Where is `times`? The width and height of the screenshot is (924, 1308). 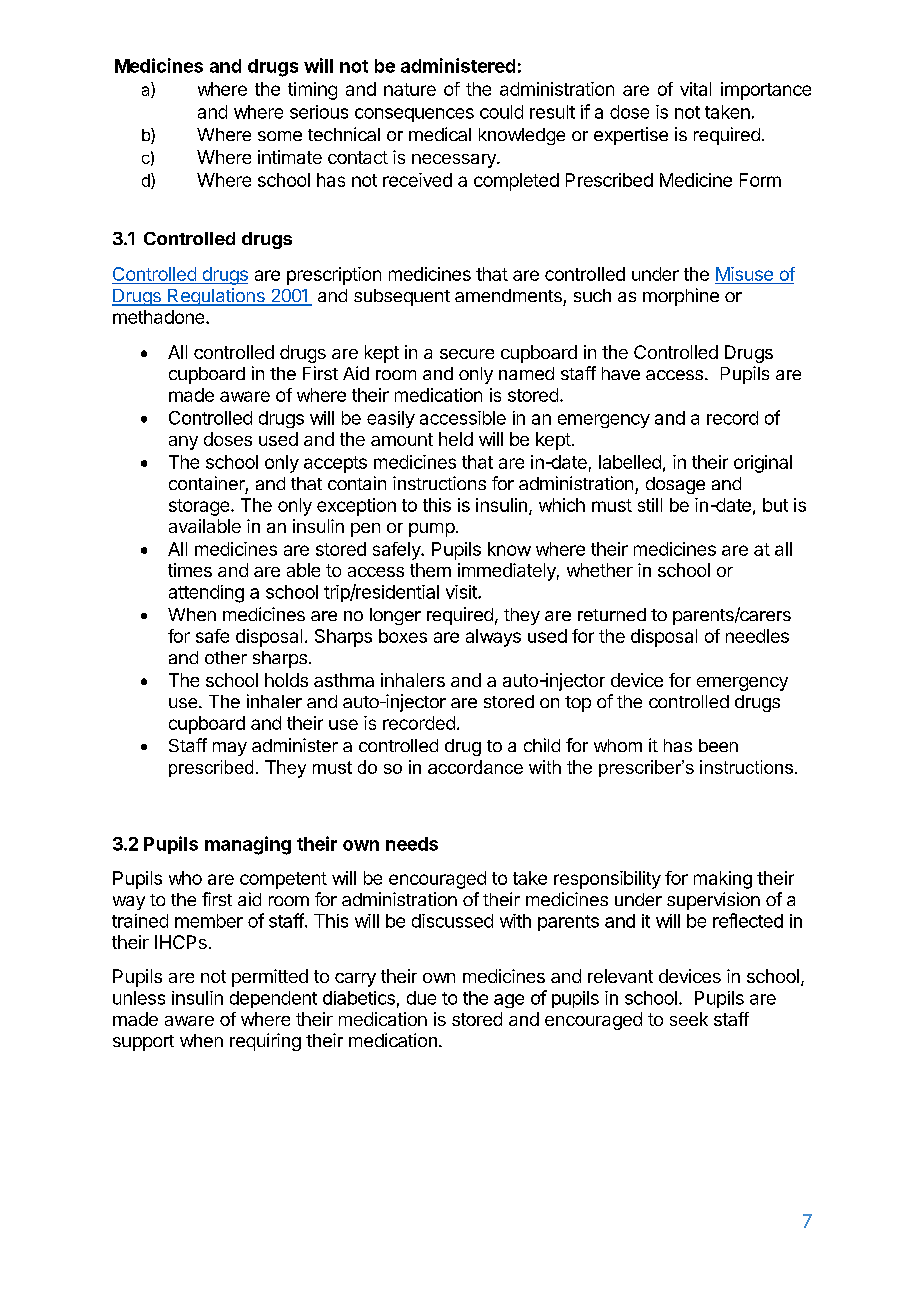
times is located at coordinates (190, 570).
